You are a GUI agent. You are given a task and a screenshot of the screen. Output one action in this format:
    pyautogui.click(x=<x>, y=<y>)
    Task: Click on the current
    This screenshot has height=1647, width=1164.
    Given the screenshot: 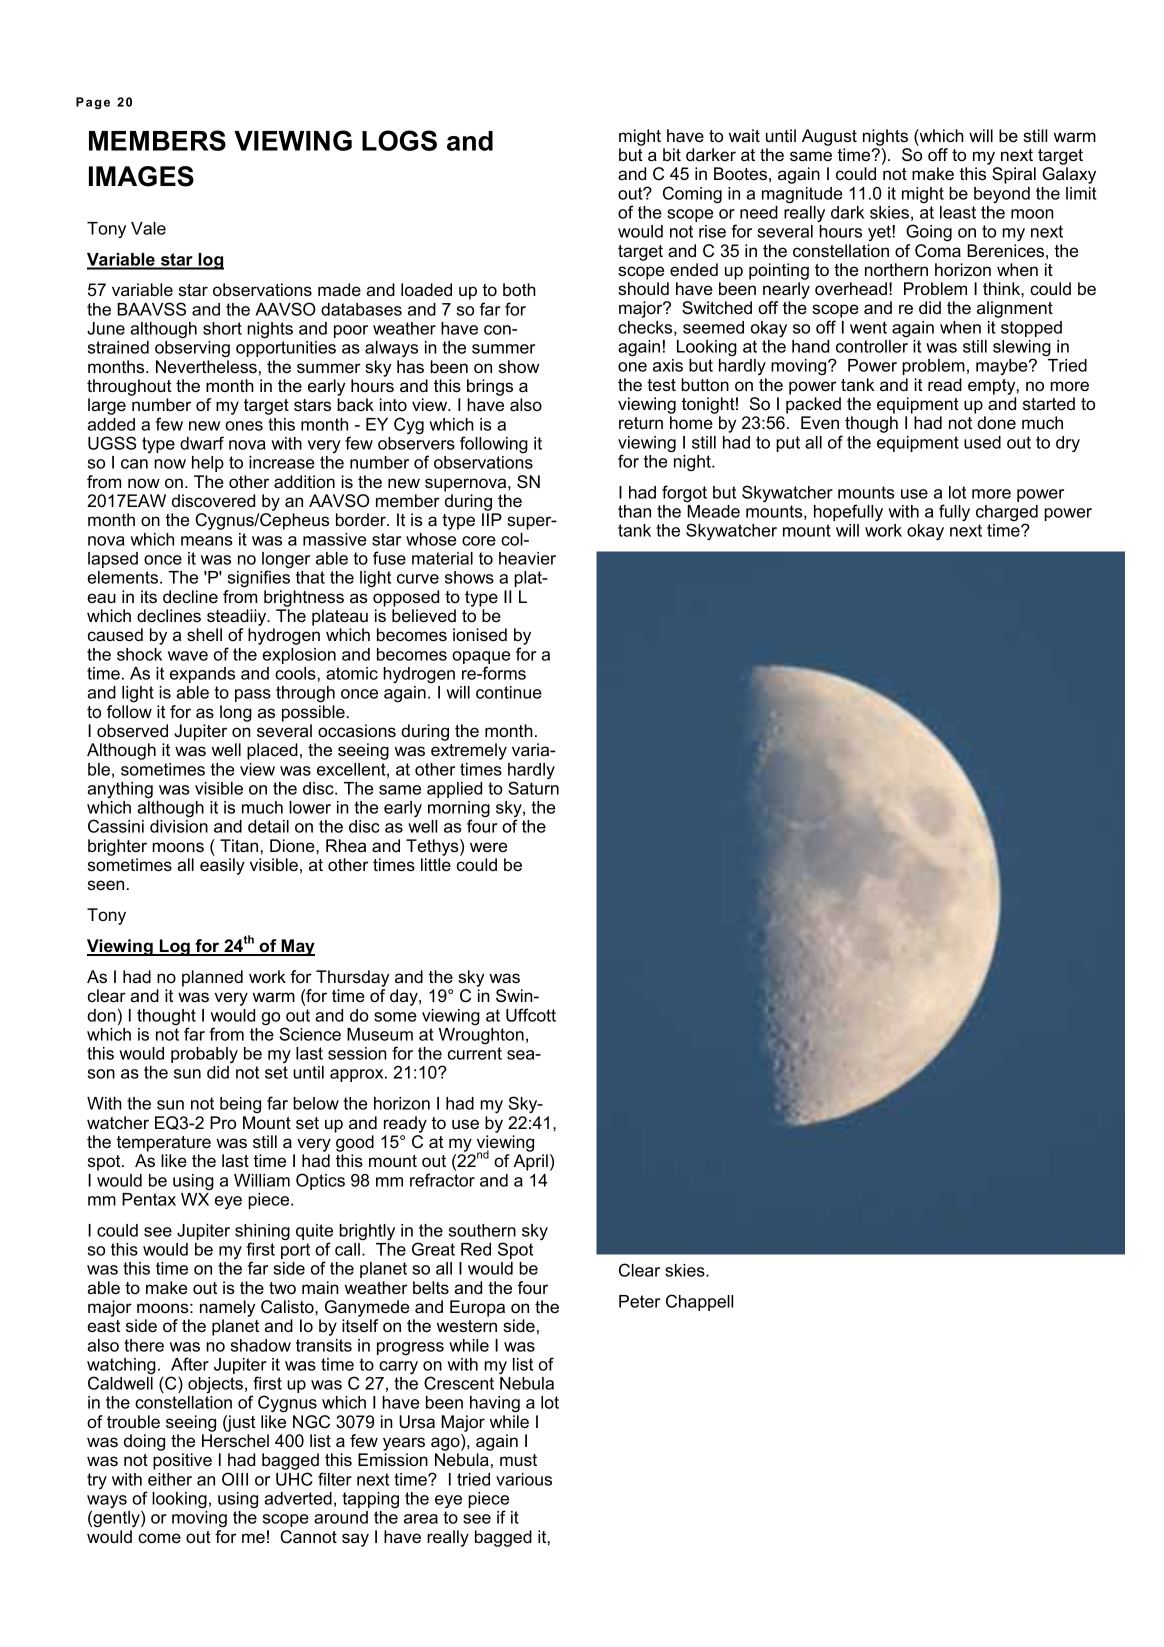 What is the action you would take?
    pyautogui.click(x=475, y=1053)
